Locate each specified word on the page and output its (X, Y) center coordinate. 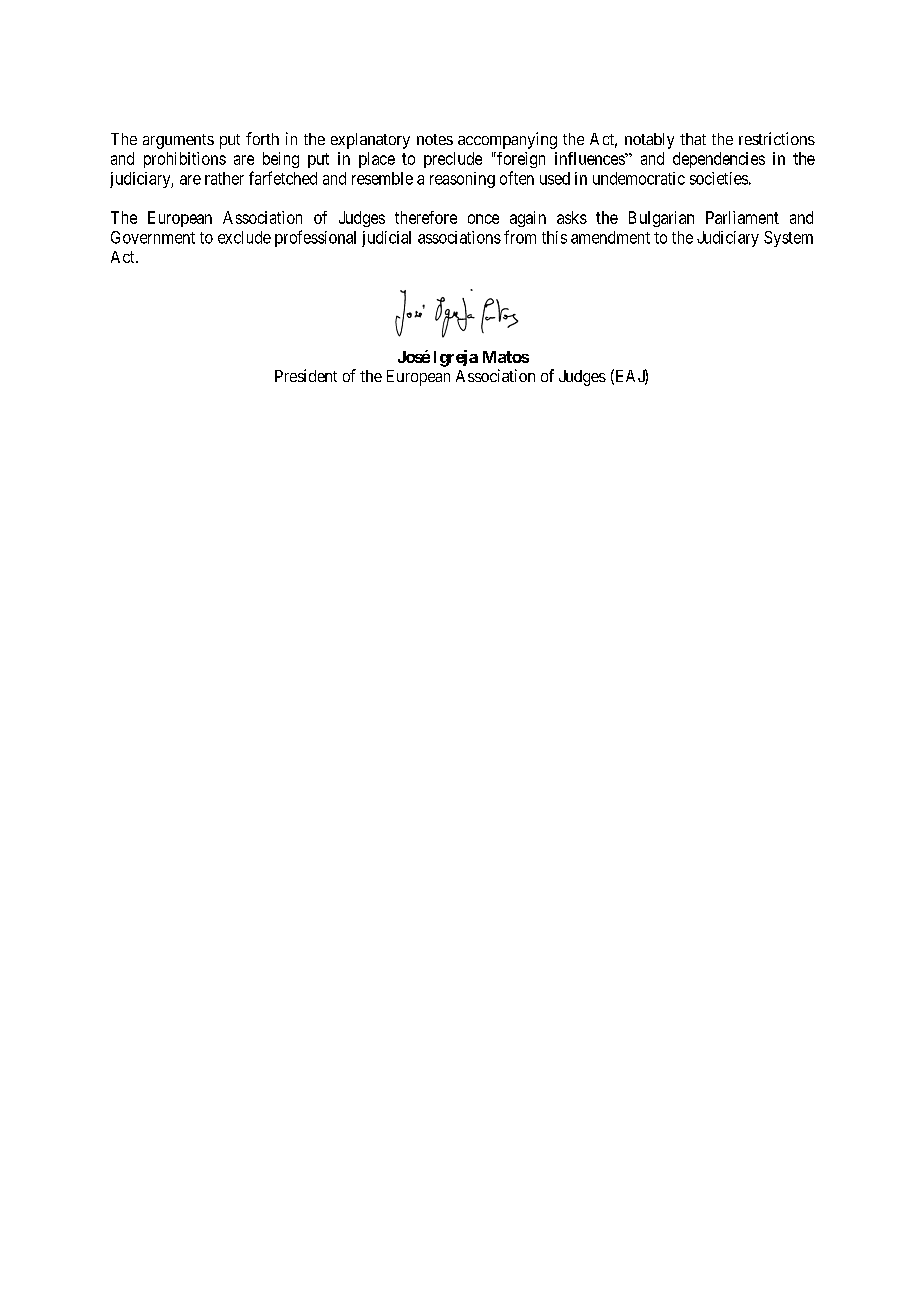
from (520, 237)
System (788, 239)
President (306, 375)
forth (262, 138)
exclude (244, 237)
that (693, 139)
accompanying (507, 140)
